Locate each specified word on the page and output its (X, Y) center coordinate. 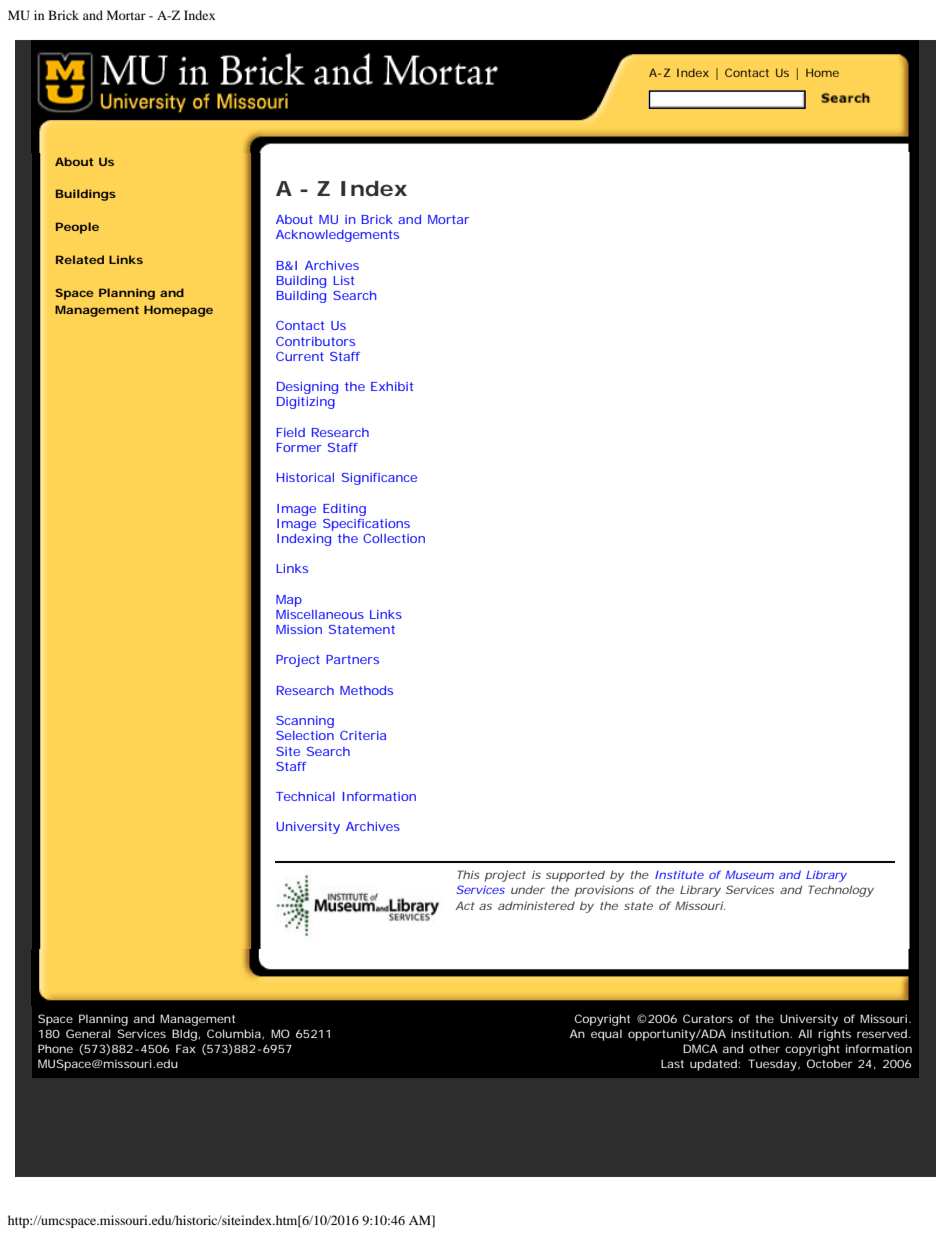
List (344, 280)
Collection (394, 538)
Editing (344, 510)
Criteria (363, 735)
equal (606, 1035)
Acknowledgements (337, 236)
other (764, 1048)
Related (80, 259)
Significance (379, 479)
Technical (305, 796)
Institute (679, 875)
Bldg (185, 1035)
